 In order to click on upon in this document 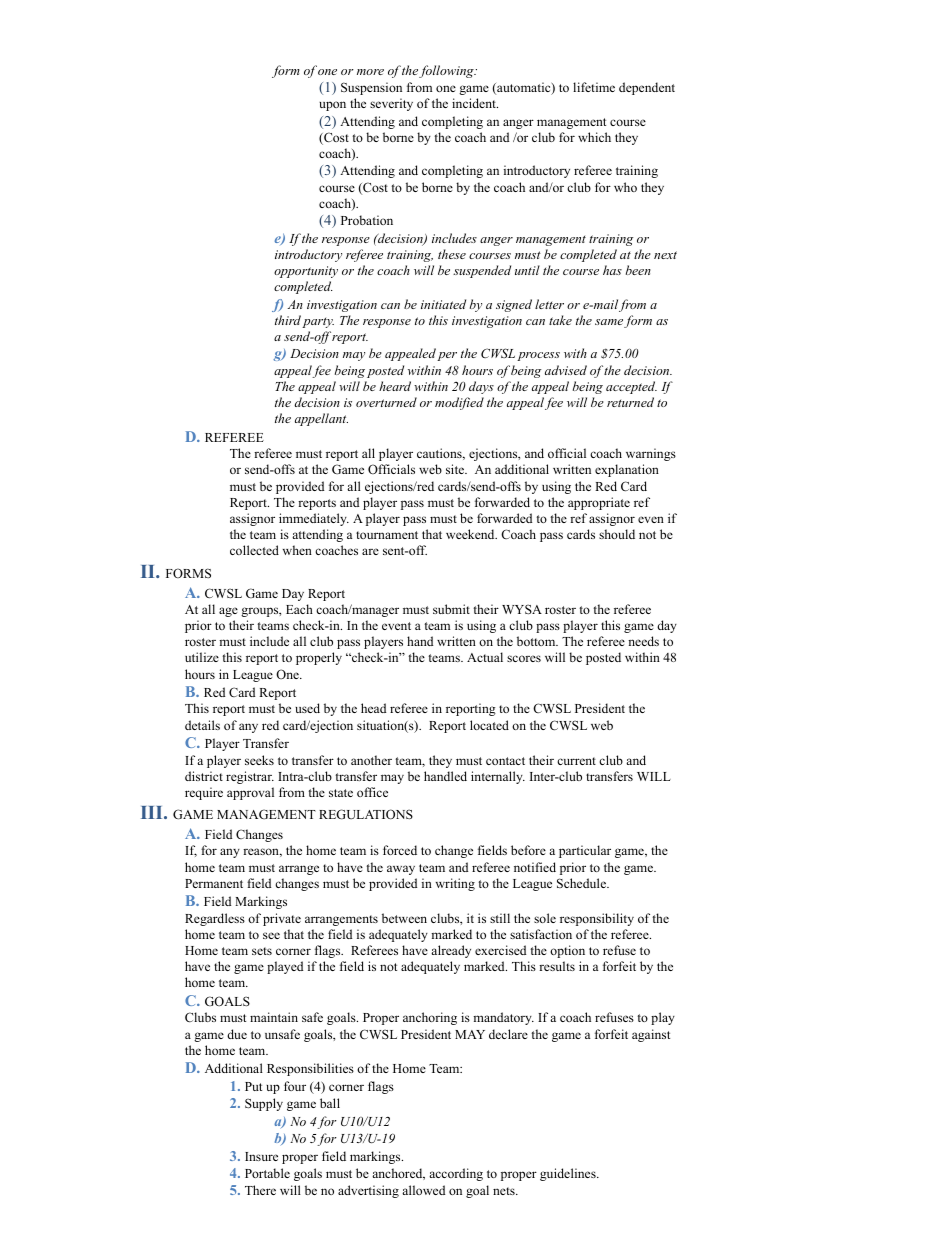, I will do `click(332, 106)`.
